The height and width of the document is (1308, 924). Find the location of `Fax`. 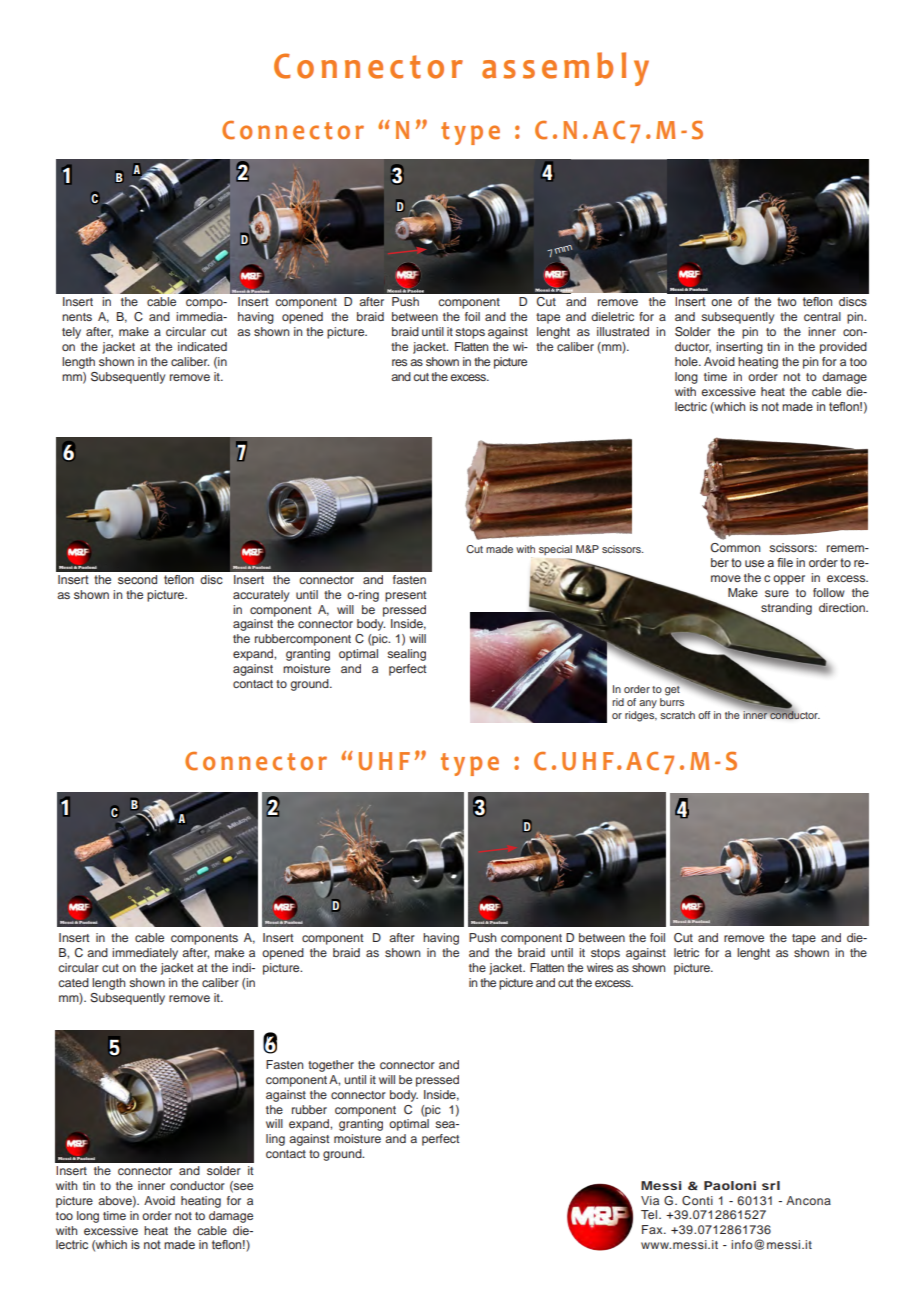

Fax is located at coordinates (653, 1229).
